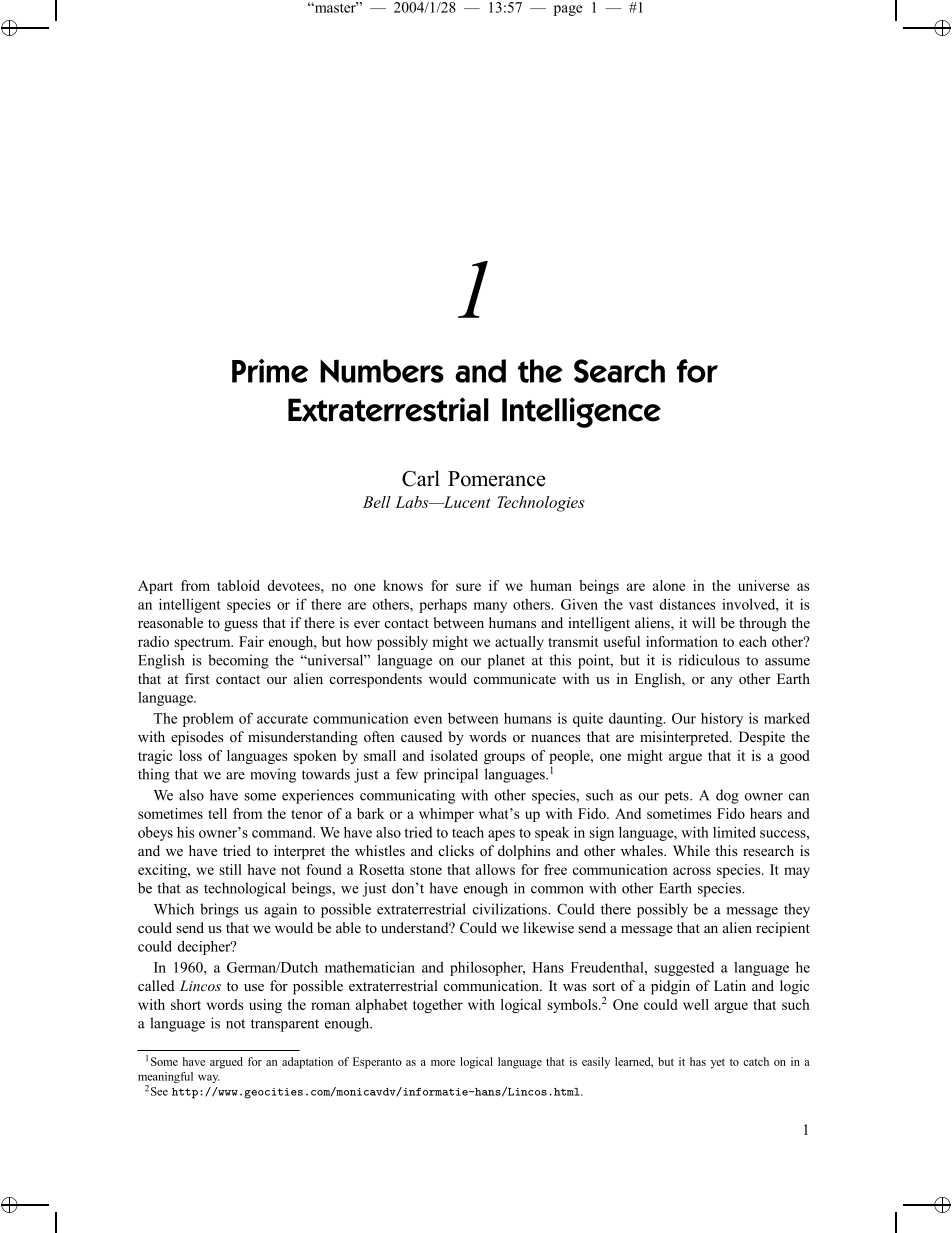  I want to click on way, so click(209, 1078).
